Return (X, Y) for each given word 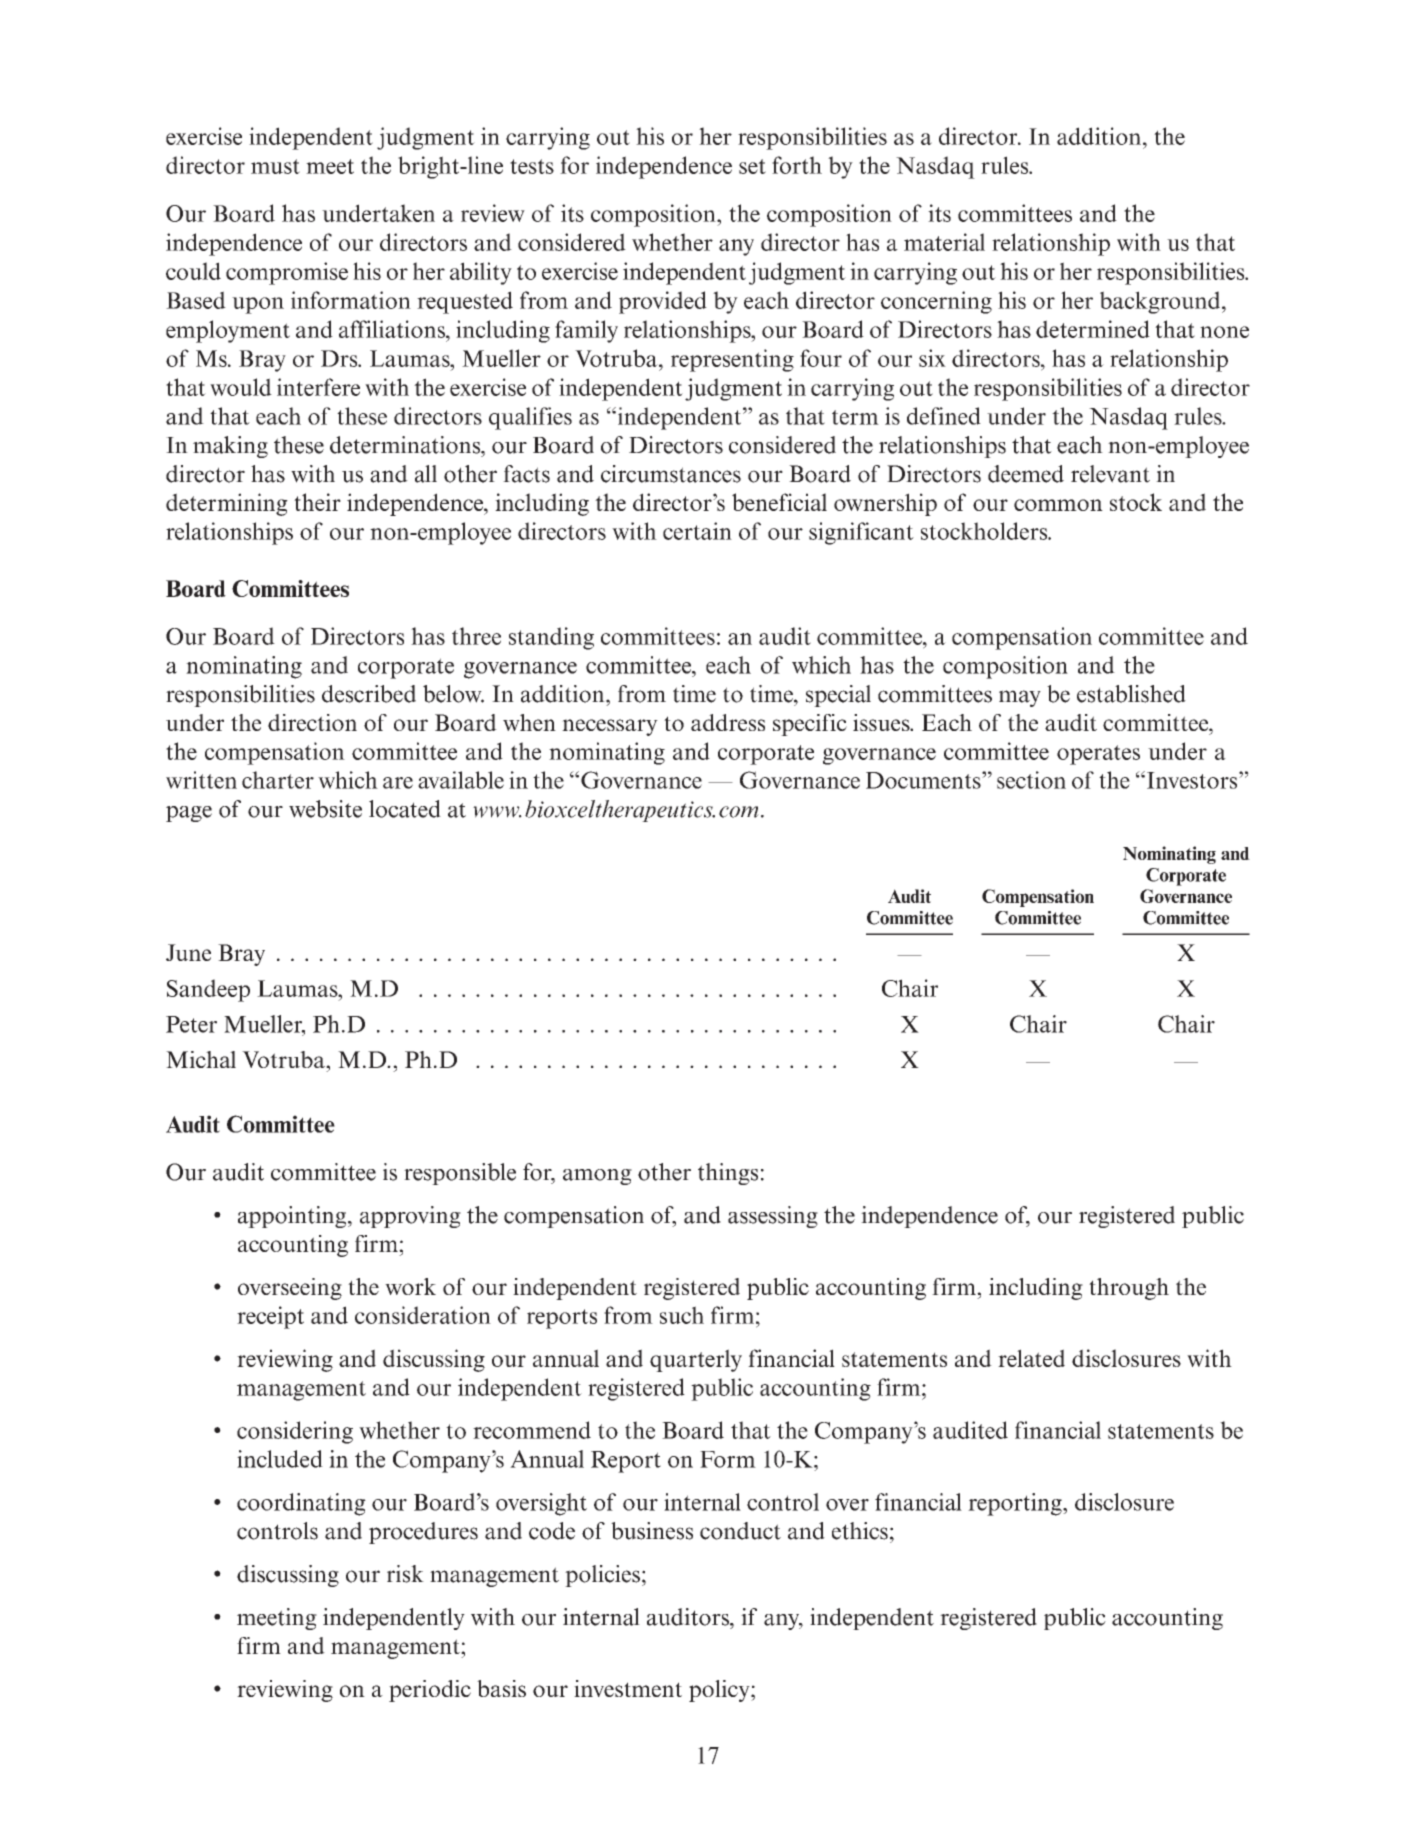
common (1058, 505)
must (275, 166)
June (188, 952)
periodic (430, 1691)
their (317, 502)
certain (697, 531)
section (1031, 780)
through (1129, 1289)
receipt (270, 1317)
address (728, 722)
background (1161, 302)
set (752, 166)
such (682, 1315)
